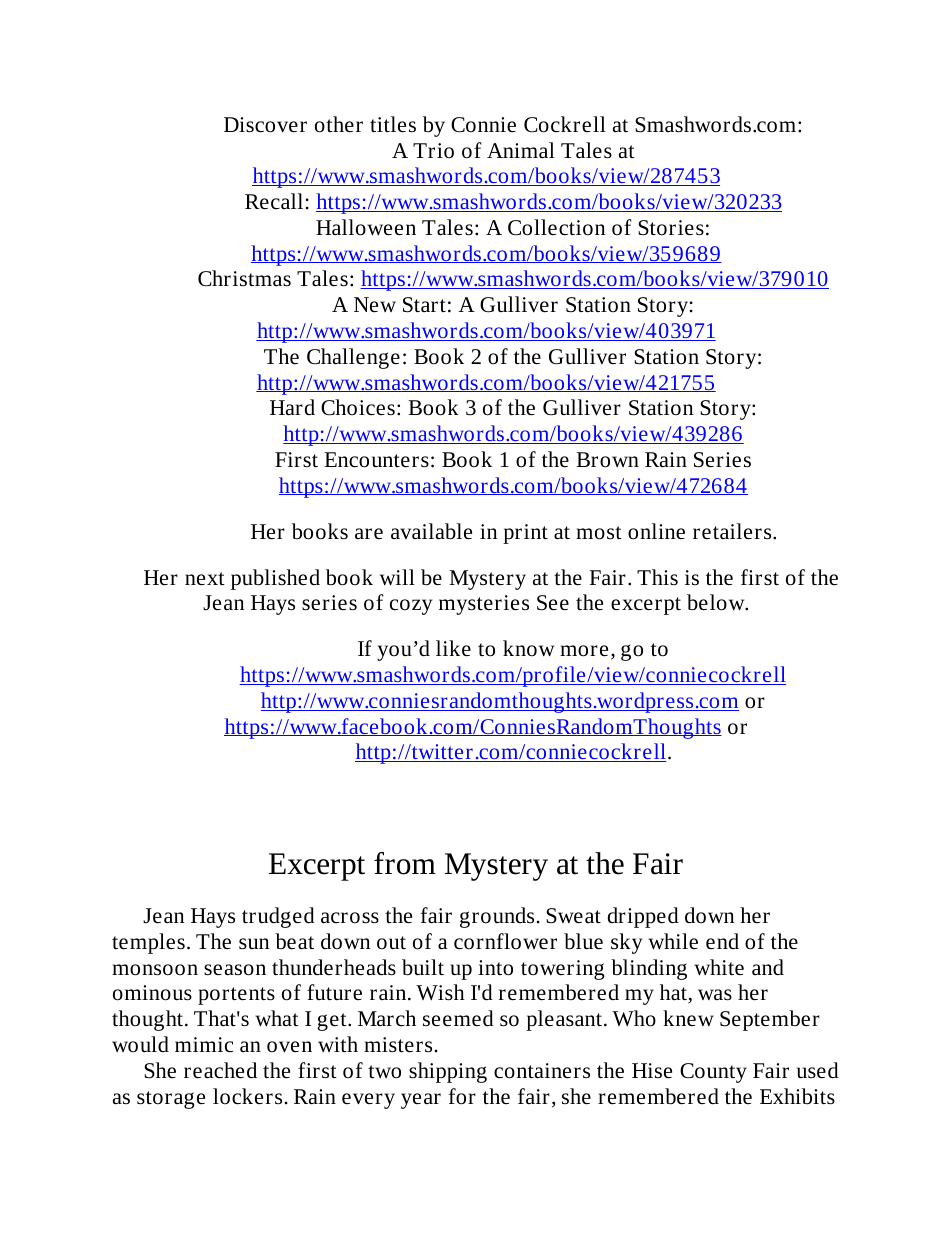 The width and height of the screenshot is (952, 1233). What do you see at coordinates (671, 228) in the screenshot?
I see `Stories` at bounding box center [671, 228].
